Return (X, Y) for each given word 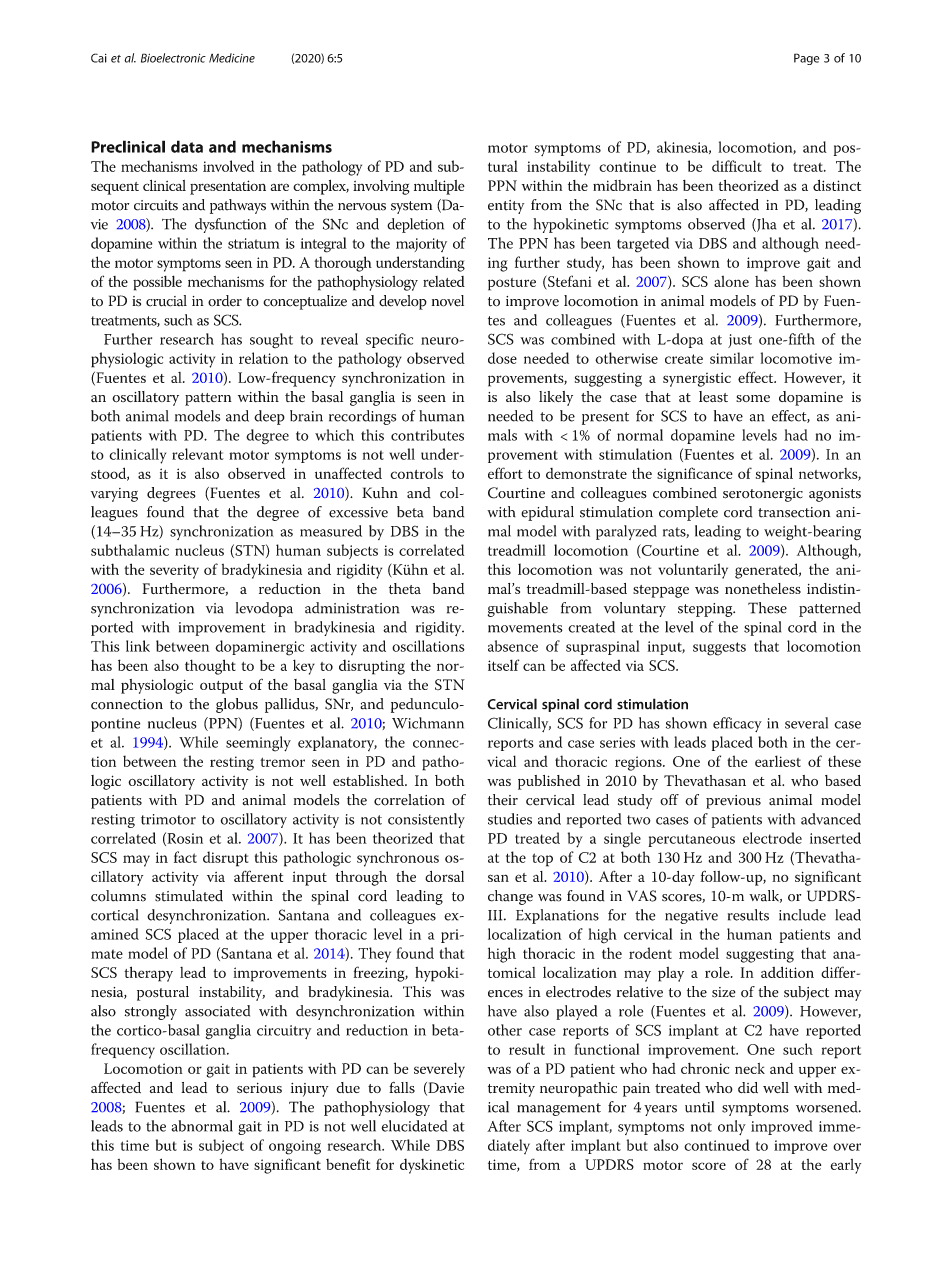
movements (525, 628)
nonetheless (763, 588)
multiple (439, 187)
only (732, 1127)
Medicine (232, 58)
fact (185, 857)
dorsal (444, 876)
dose (502, 358)
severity (174, 571)
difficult (737, 166)
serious (259, 1088)
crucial (166, 301)
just (740, 341)
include (802, 915)
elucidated (415, 1126)
